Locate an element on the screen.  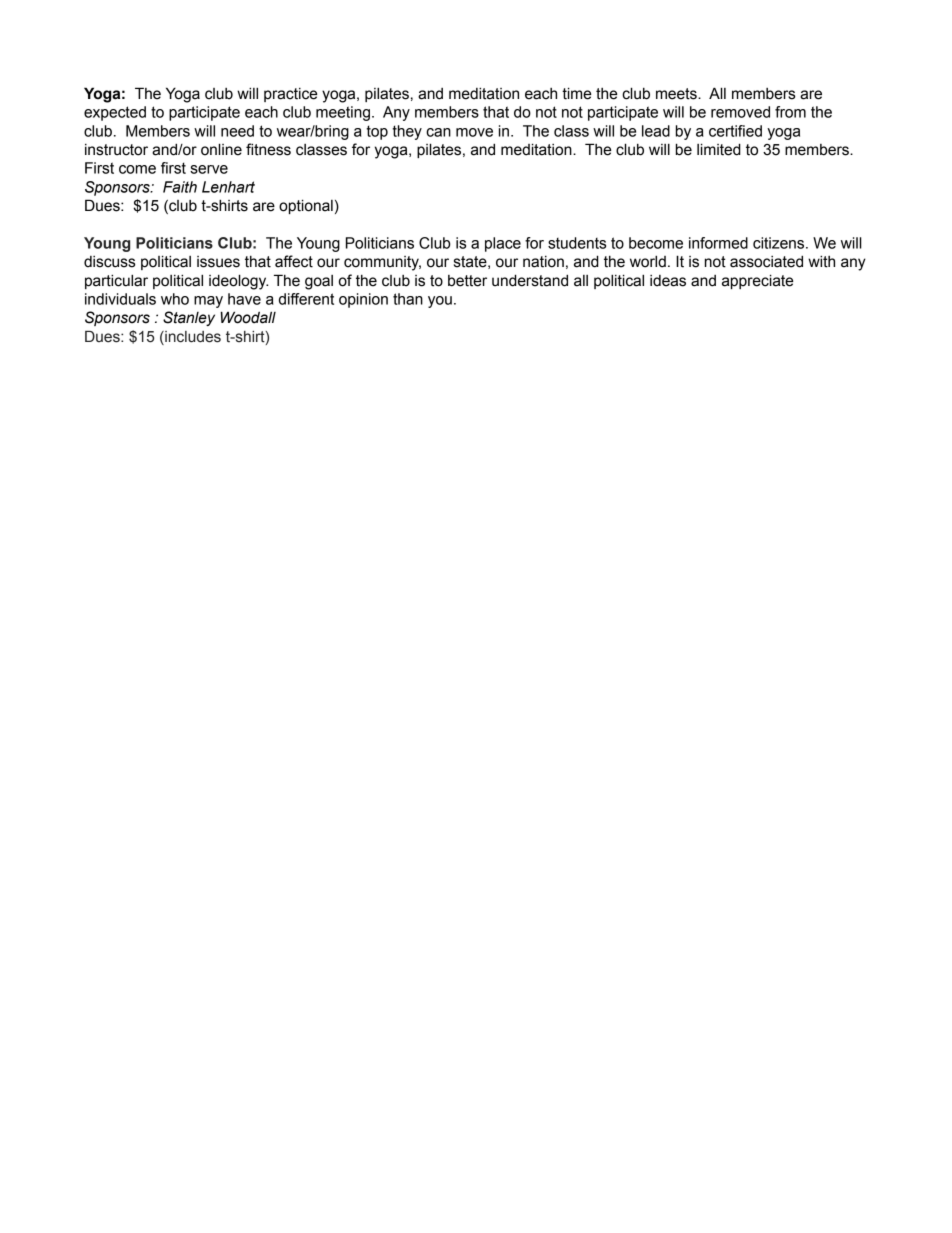
can is located at coordinates (438, 132).
